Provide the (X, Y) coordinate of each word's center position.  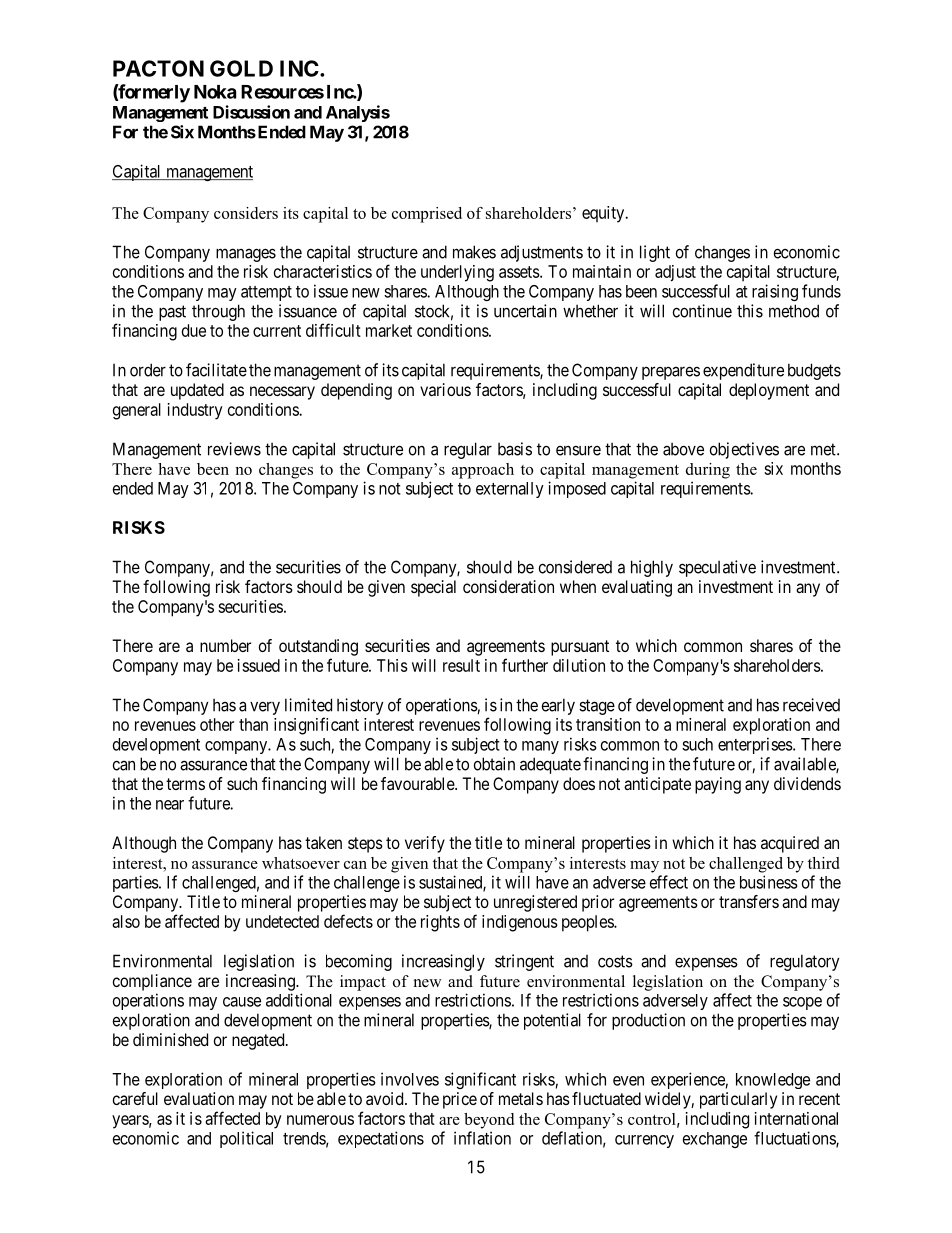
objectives (744, 450)
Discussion (251, 112)
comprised (427, 215)
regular (468, 450)
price (460, 1100)
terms (185, 784)
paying (718, 785)
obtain (494, 764)
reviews (234, 449)
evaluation (199, 1098)
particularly (738, 1100)
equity (604, 214)
